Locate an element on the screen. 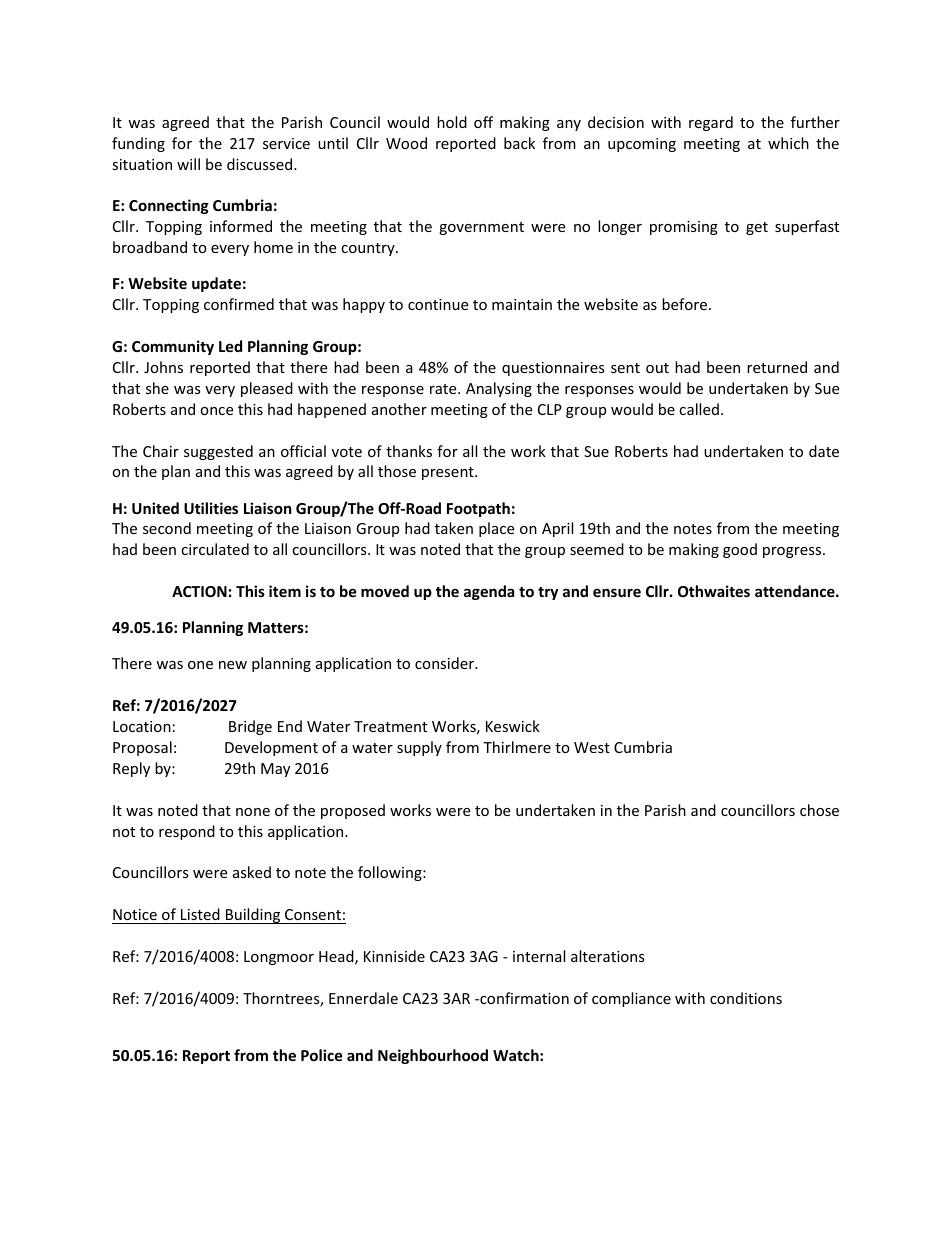 The height and width of the screenshot is (1233, 952). regard is located at coordinates (711, 123).
